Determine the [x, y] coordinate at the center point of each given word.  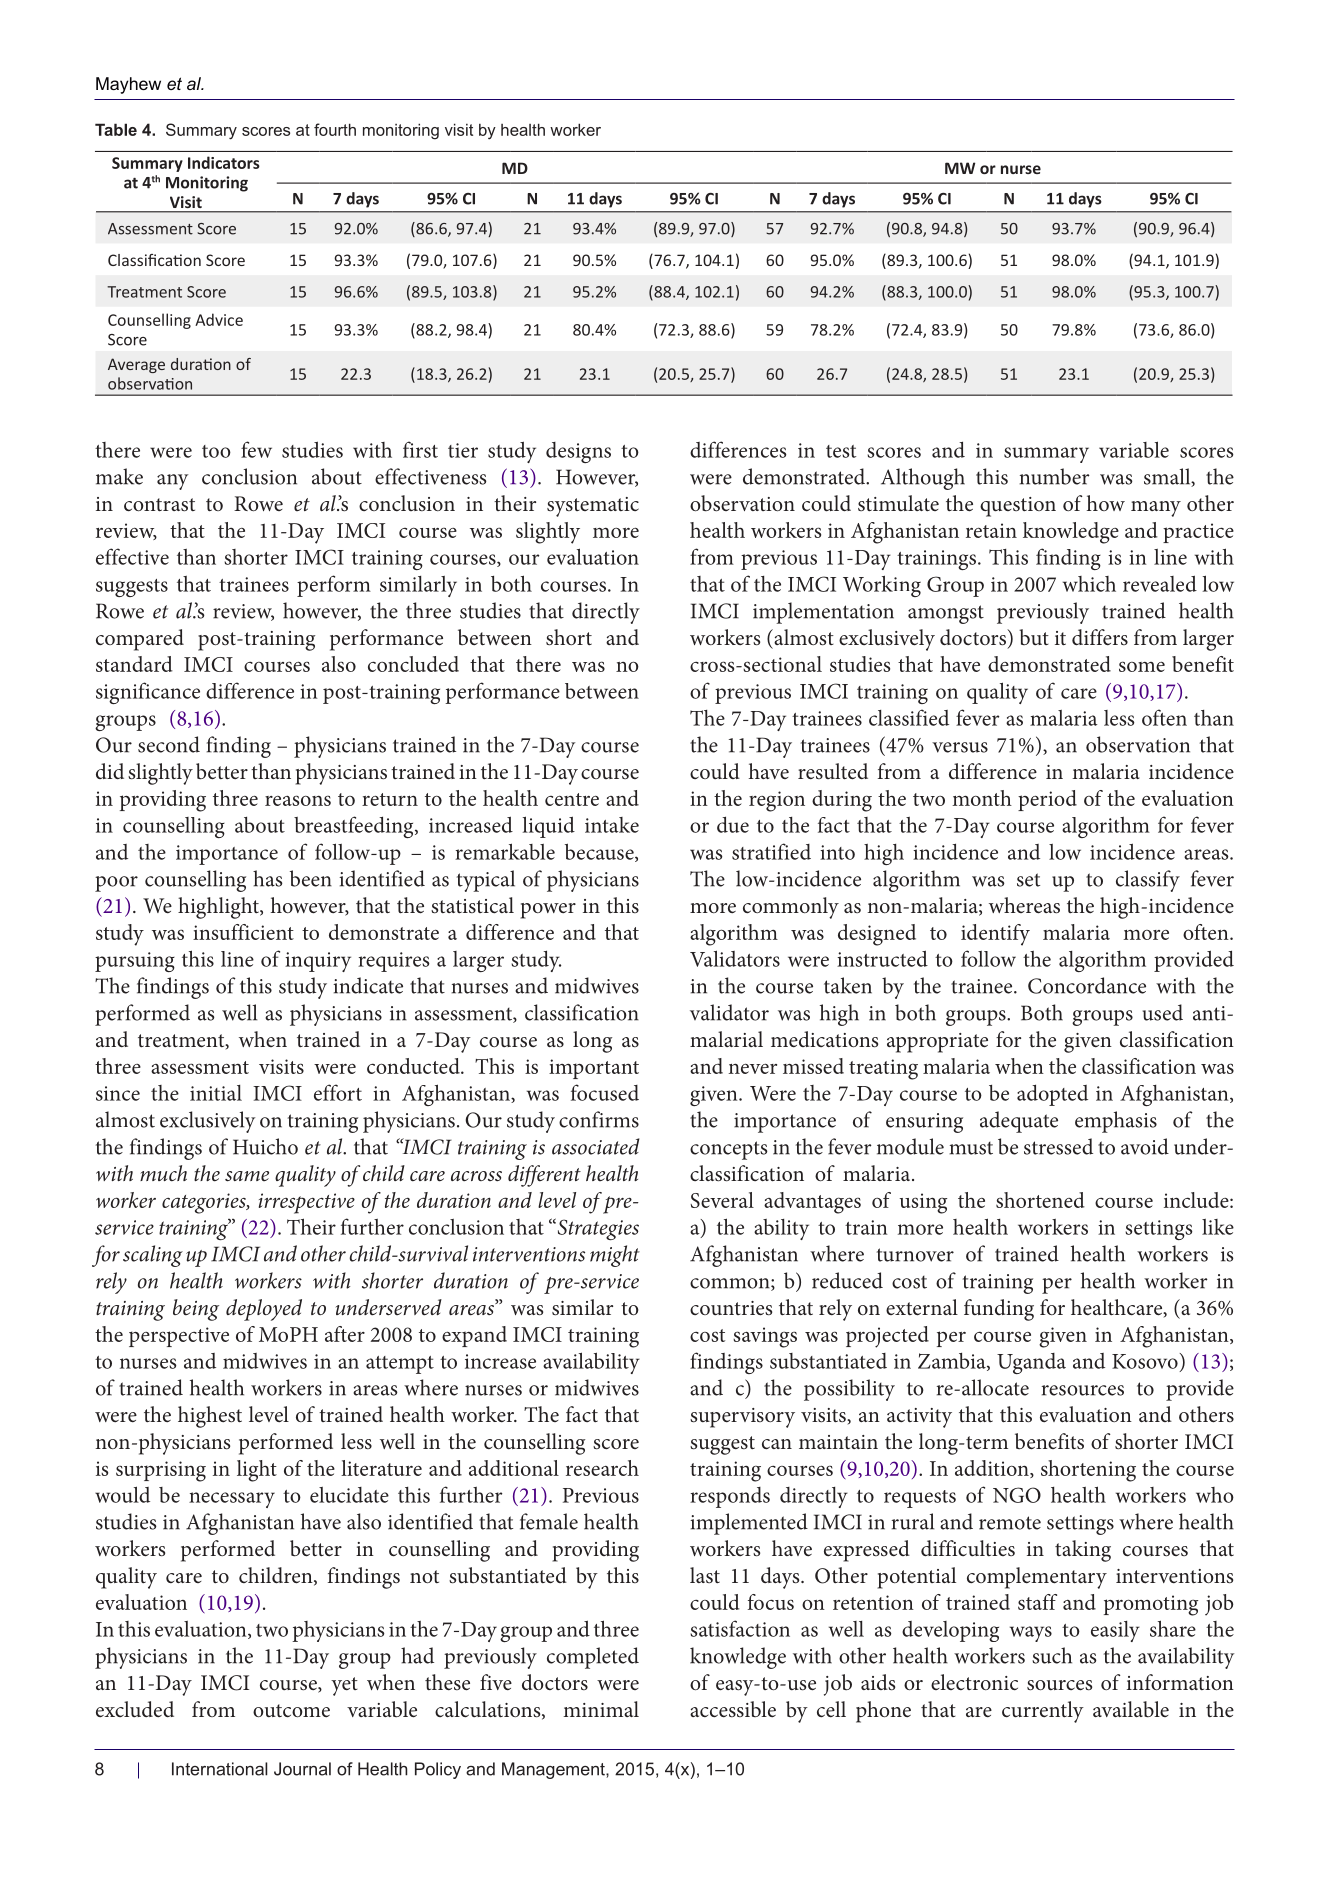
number [1054, 476]
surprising [161, 1471]
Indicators [224, 162]
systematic [593, 507]
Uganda [1031, 1363]
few [256, 449]
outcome [291, 1710]
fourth [335, 129]
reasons [298, 800]
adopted [1052, 1095]
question [1018, 507]
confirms [599, 1119]
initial [216, 1093]
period [1047, 800]
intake [612, 825]
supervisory [742, 1418]
